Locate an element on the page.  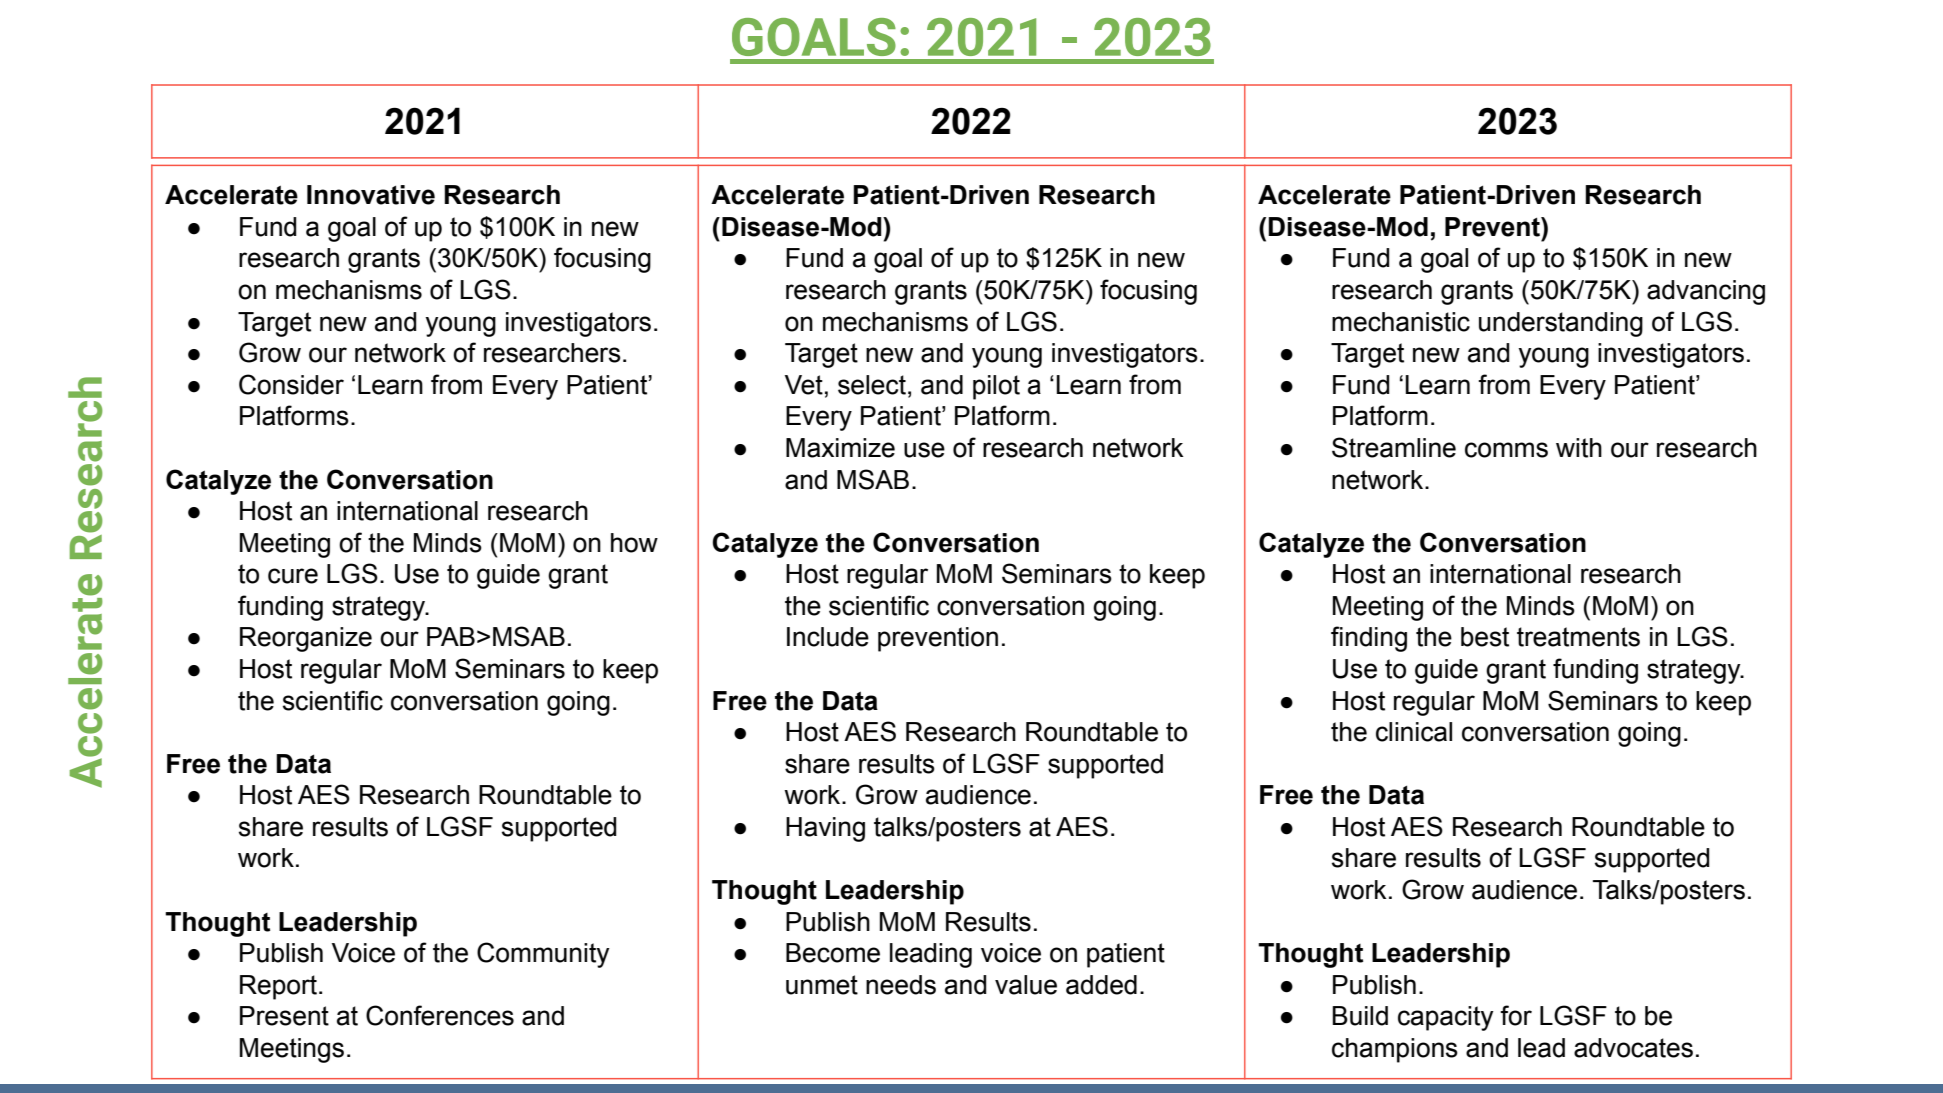
Become is located at coordinates (833, 953).
